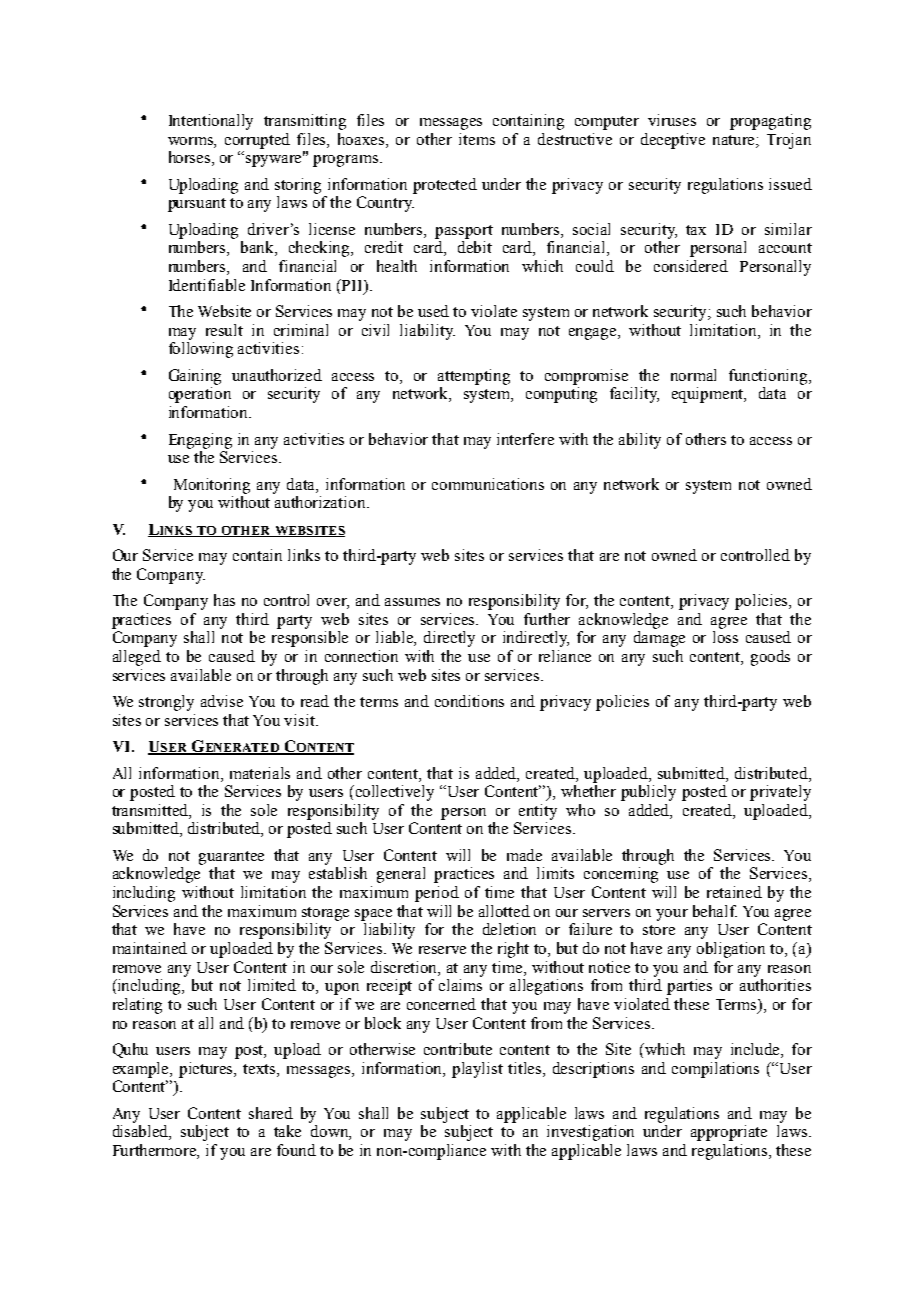 This image has height=1308, width=924. What do you see at coordinates (412, 602) in the image?
I see `assumes` at bounding box center [412, 602].
